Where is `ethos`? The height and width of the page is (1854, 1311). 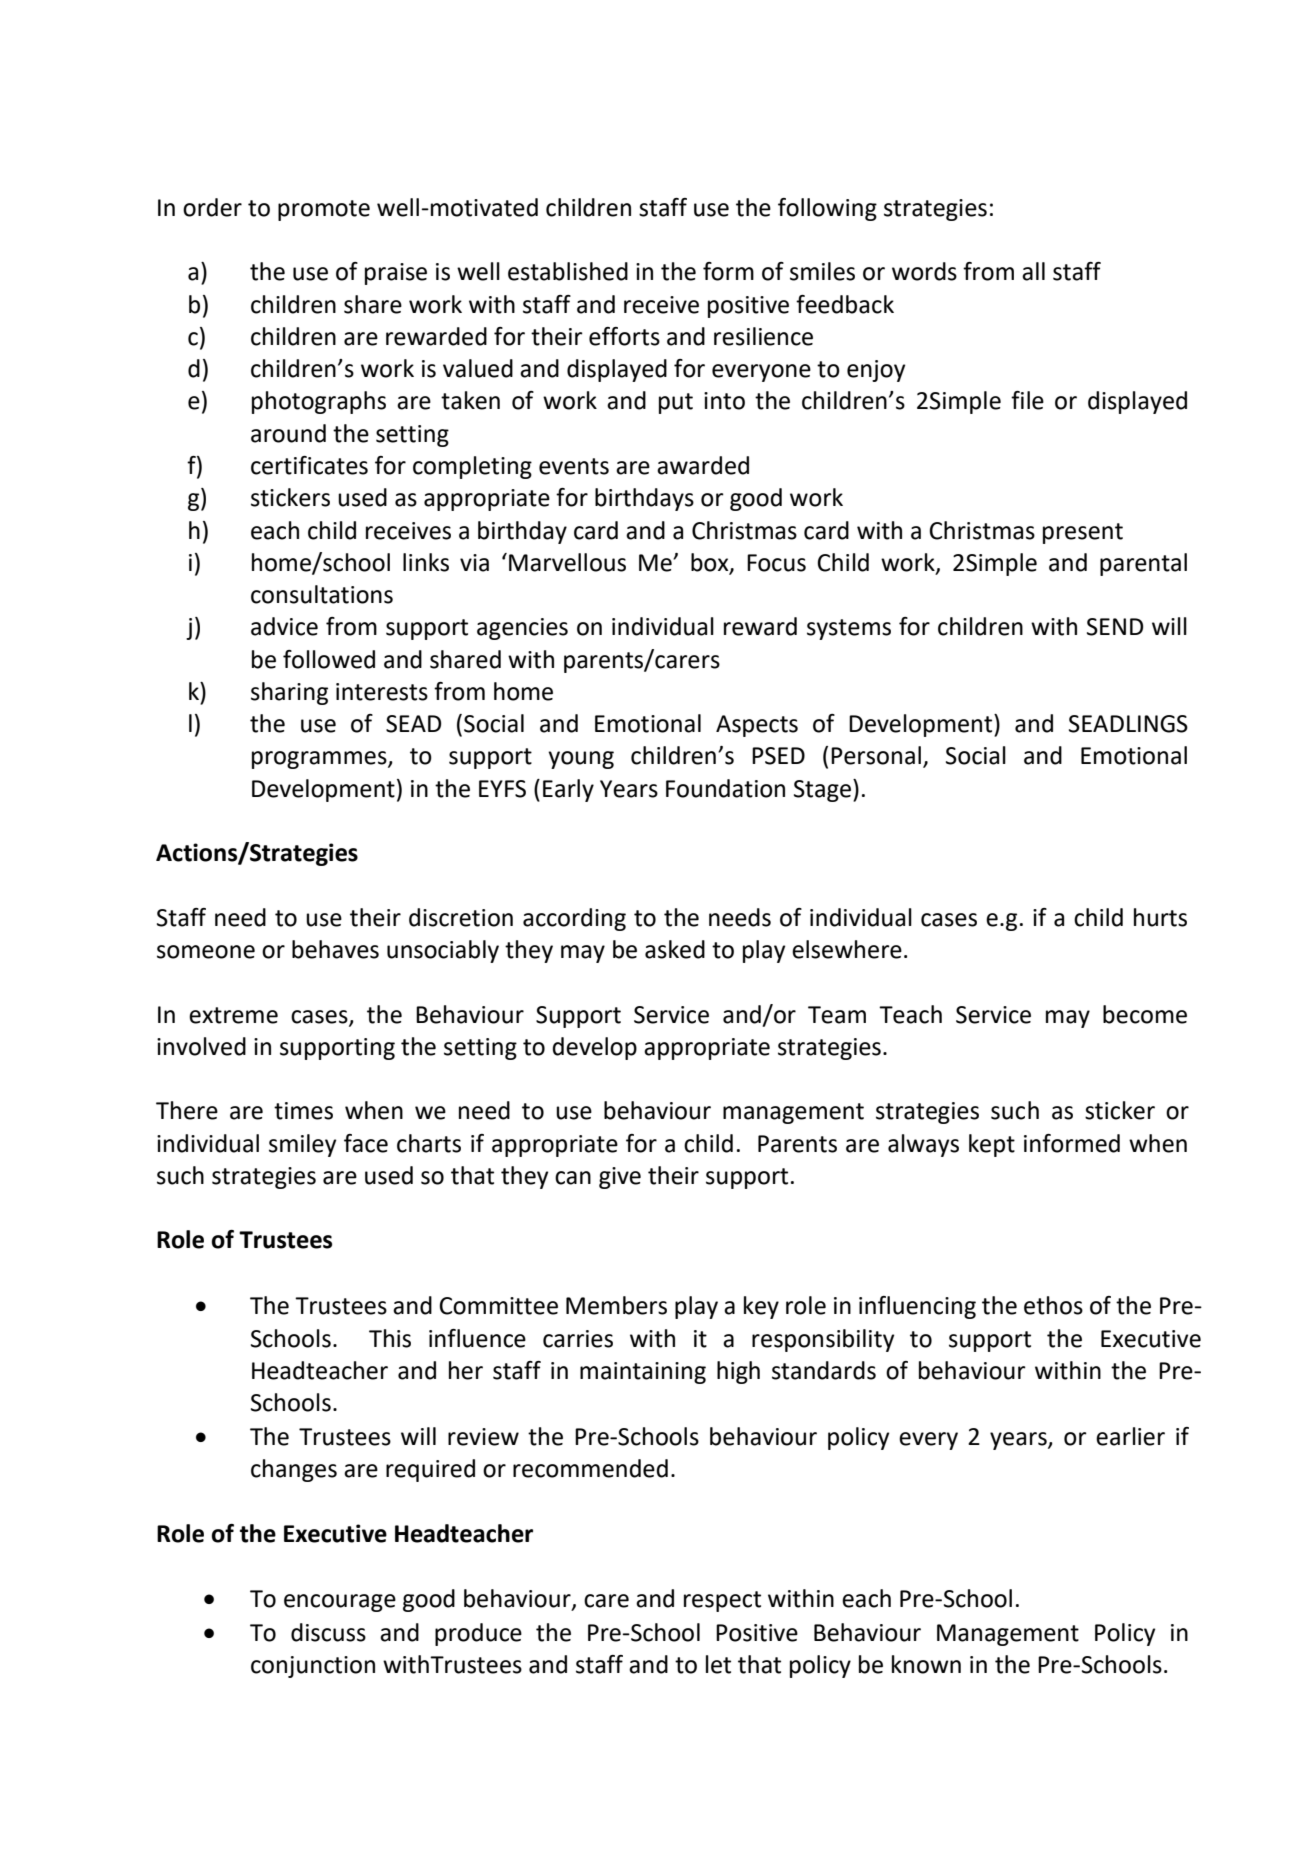 ethos is located at coordinates (1053, 1305).
